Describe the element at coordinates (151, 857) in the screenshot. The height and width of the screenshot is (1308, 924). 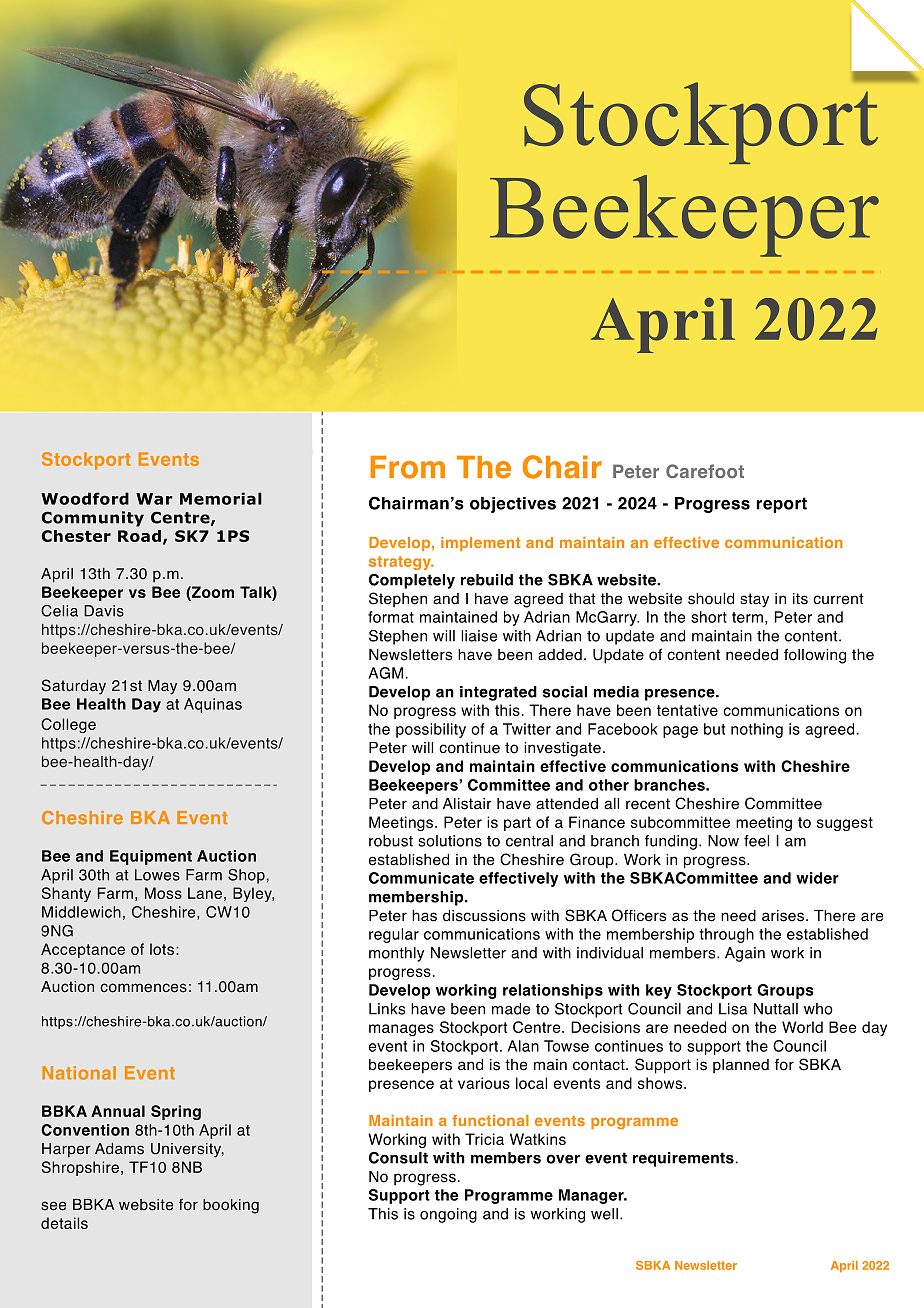
I see `Equipment` at that location.
